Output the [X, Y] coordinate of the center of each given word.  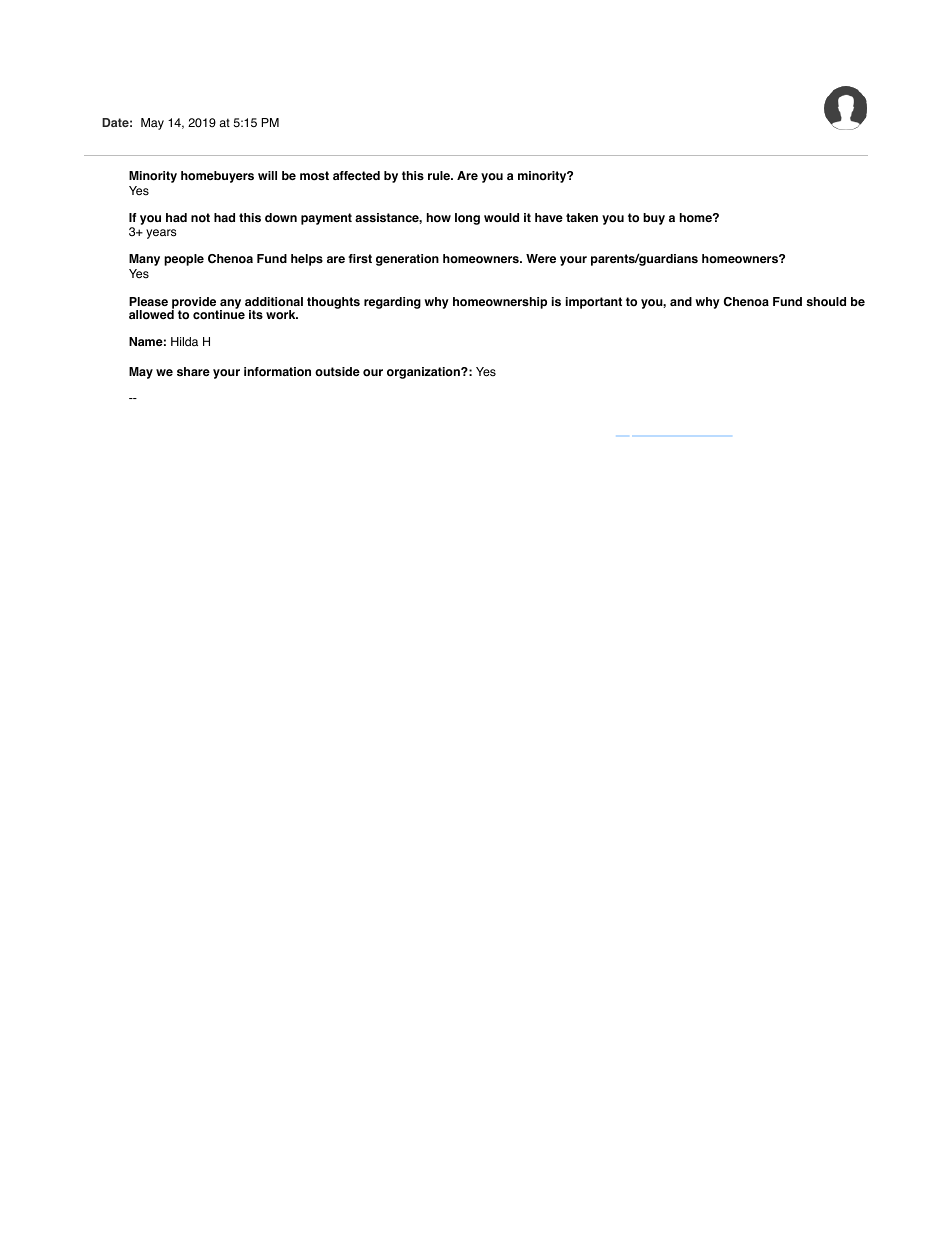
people [184, 260]
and [681, 301]
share [193, 371]
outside [337, 372]
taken [582, 217]
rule [440, 175]
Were [541, 258]
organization [424, 373]
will [267, 175]
